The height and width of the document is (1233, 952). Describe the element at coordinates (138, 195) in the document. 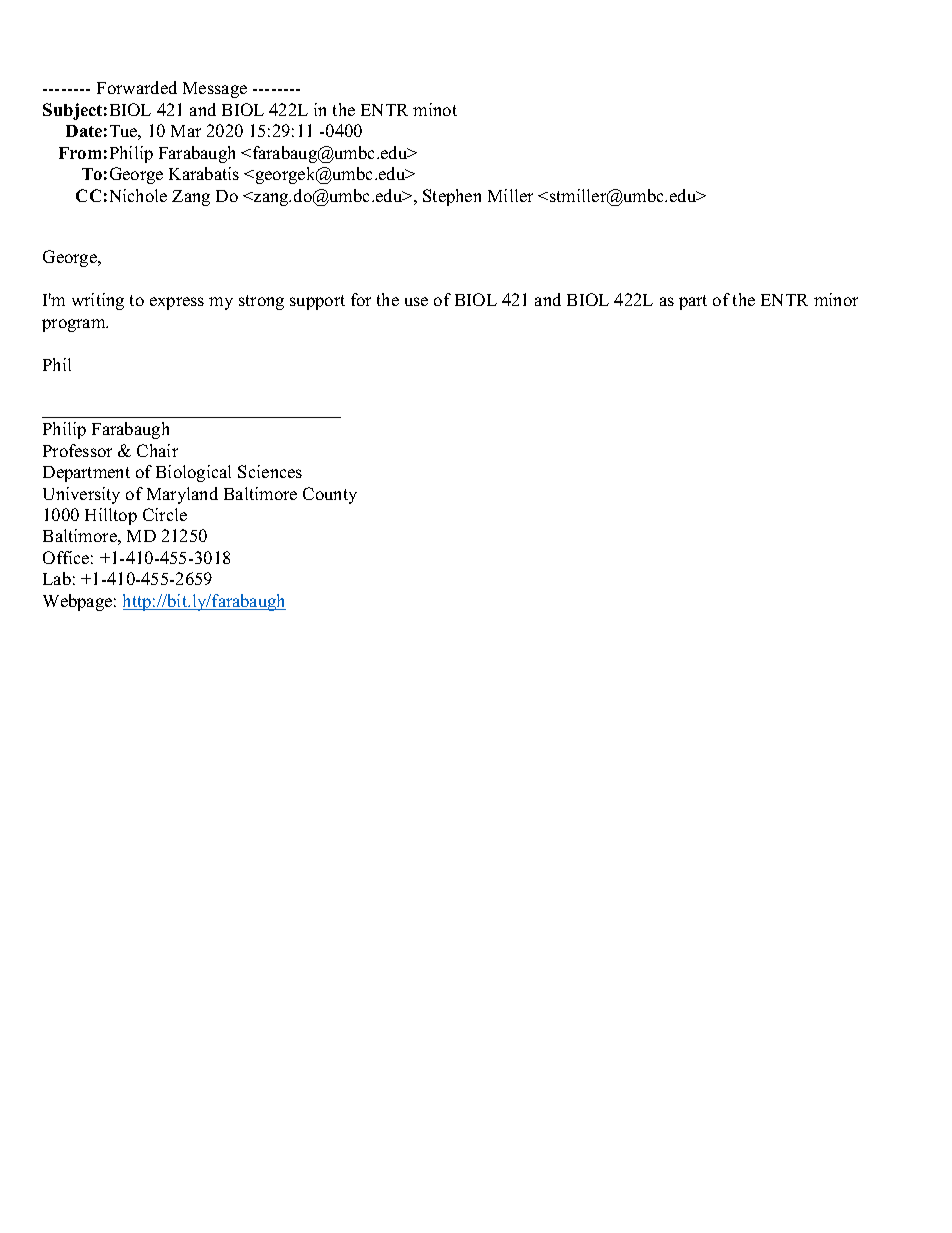

I see `Nichole` at that location.
